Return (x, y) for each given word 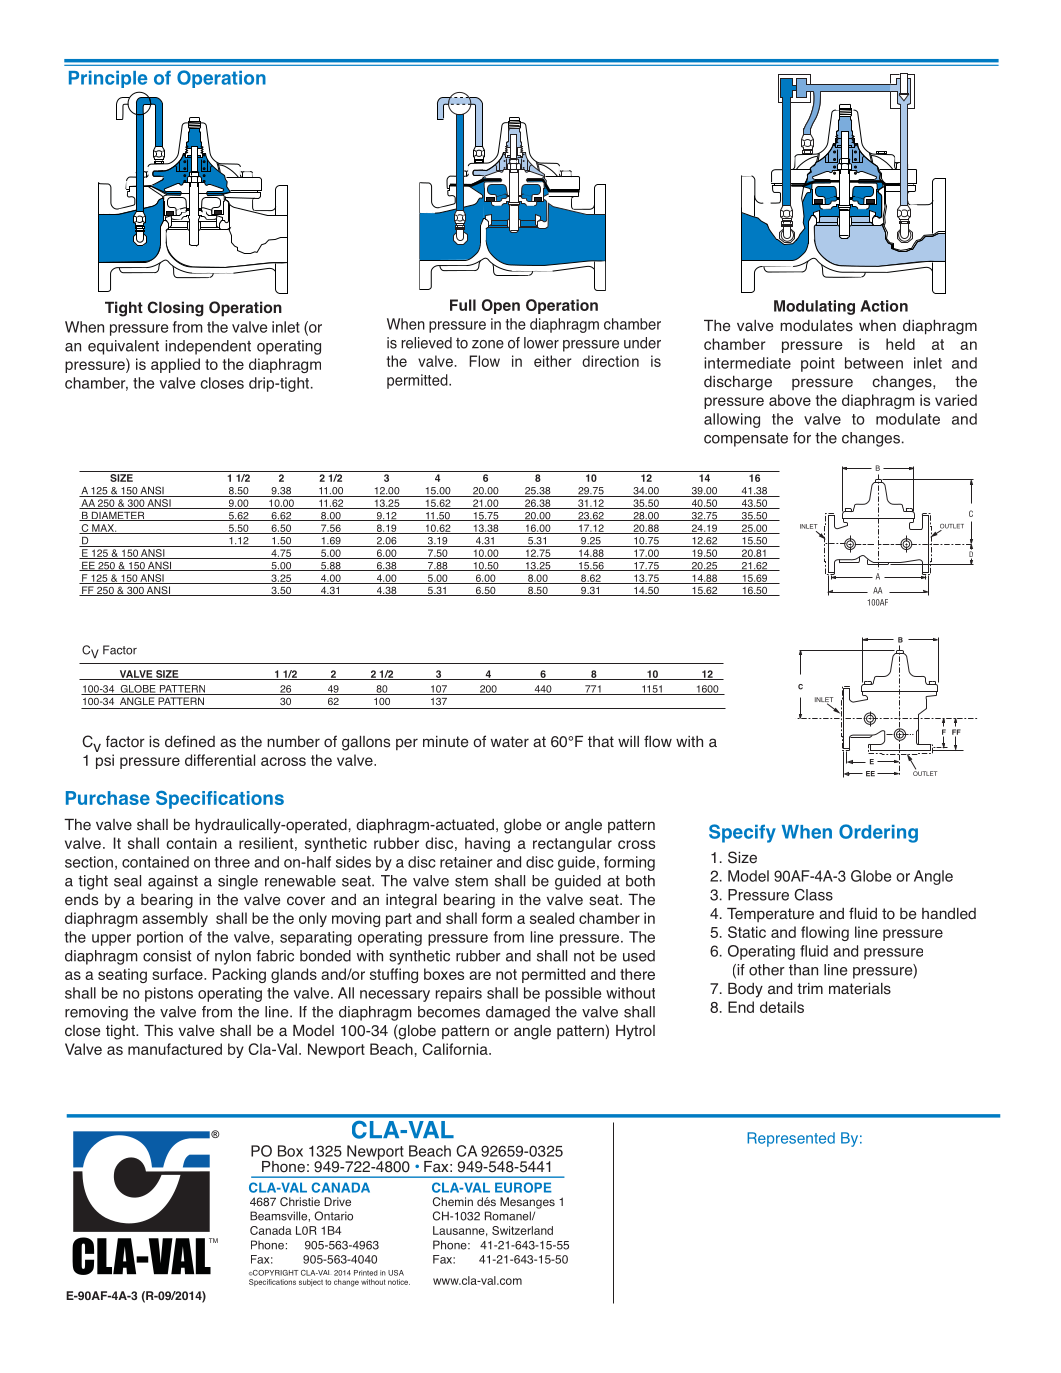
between (874, 363)
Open (501, 306)
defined (190, 741)
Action (884, 306)
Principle (108, 79)
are (480, 975)
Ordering (878, 833)
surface (178, 974)
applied (175, 365)
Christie (300, 1201)
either (553, 361)
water (510, 742)
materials (860, 989)
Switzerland (522, 1230)
